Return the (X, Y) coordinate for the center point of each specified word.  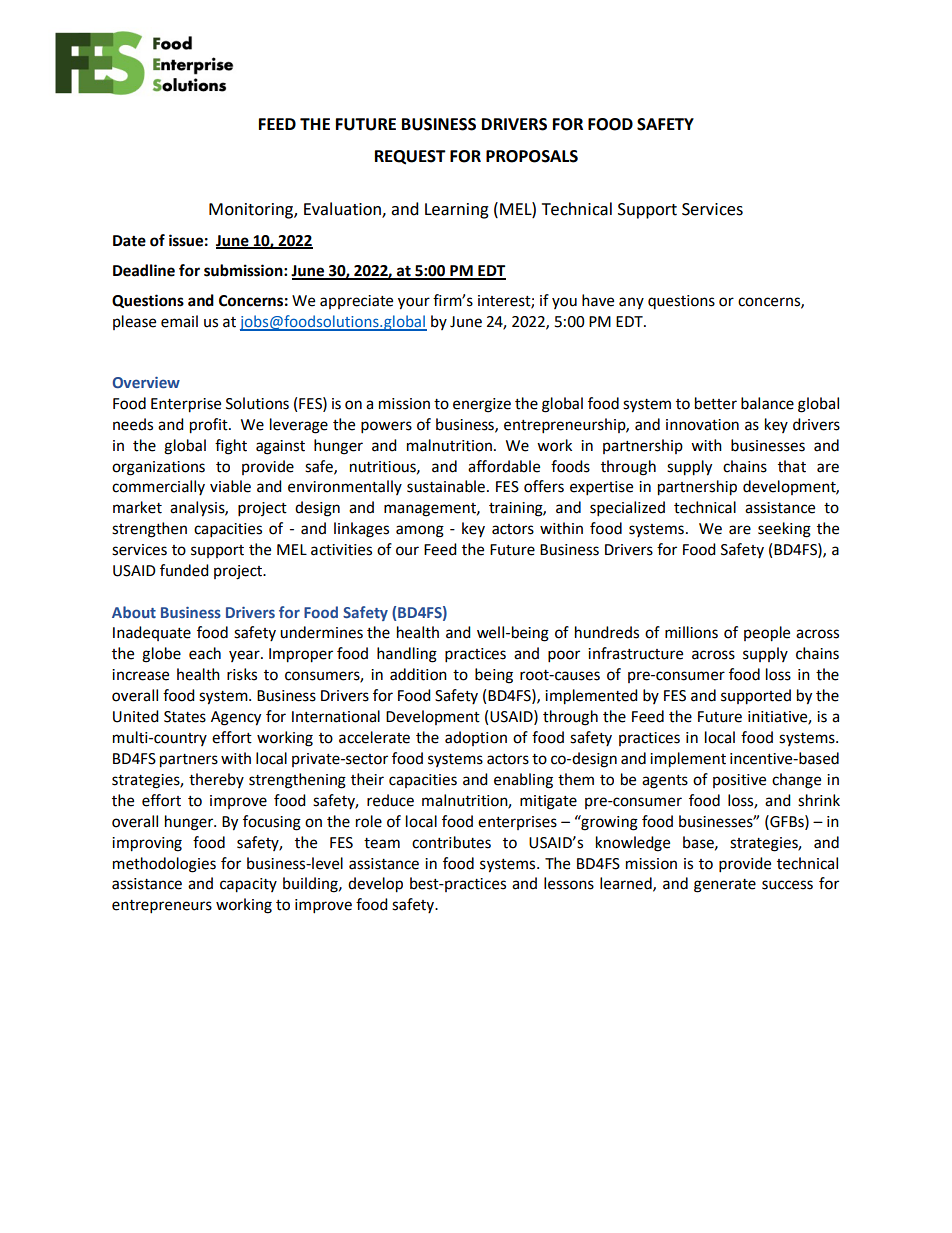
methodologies (164, 865)
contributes (451, 842)
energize (482, 405)
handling (407, 655)
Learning (457, 211)
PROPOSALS (532, 156)
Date (129, 241)
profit (210, 426)
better (716, 403)
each (205, 653)
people (767, 634)
